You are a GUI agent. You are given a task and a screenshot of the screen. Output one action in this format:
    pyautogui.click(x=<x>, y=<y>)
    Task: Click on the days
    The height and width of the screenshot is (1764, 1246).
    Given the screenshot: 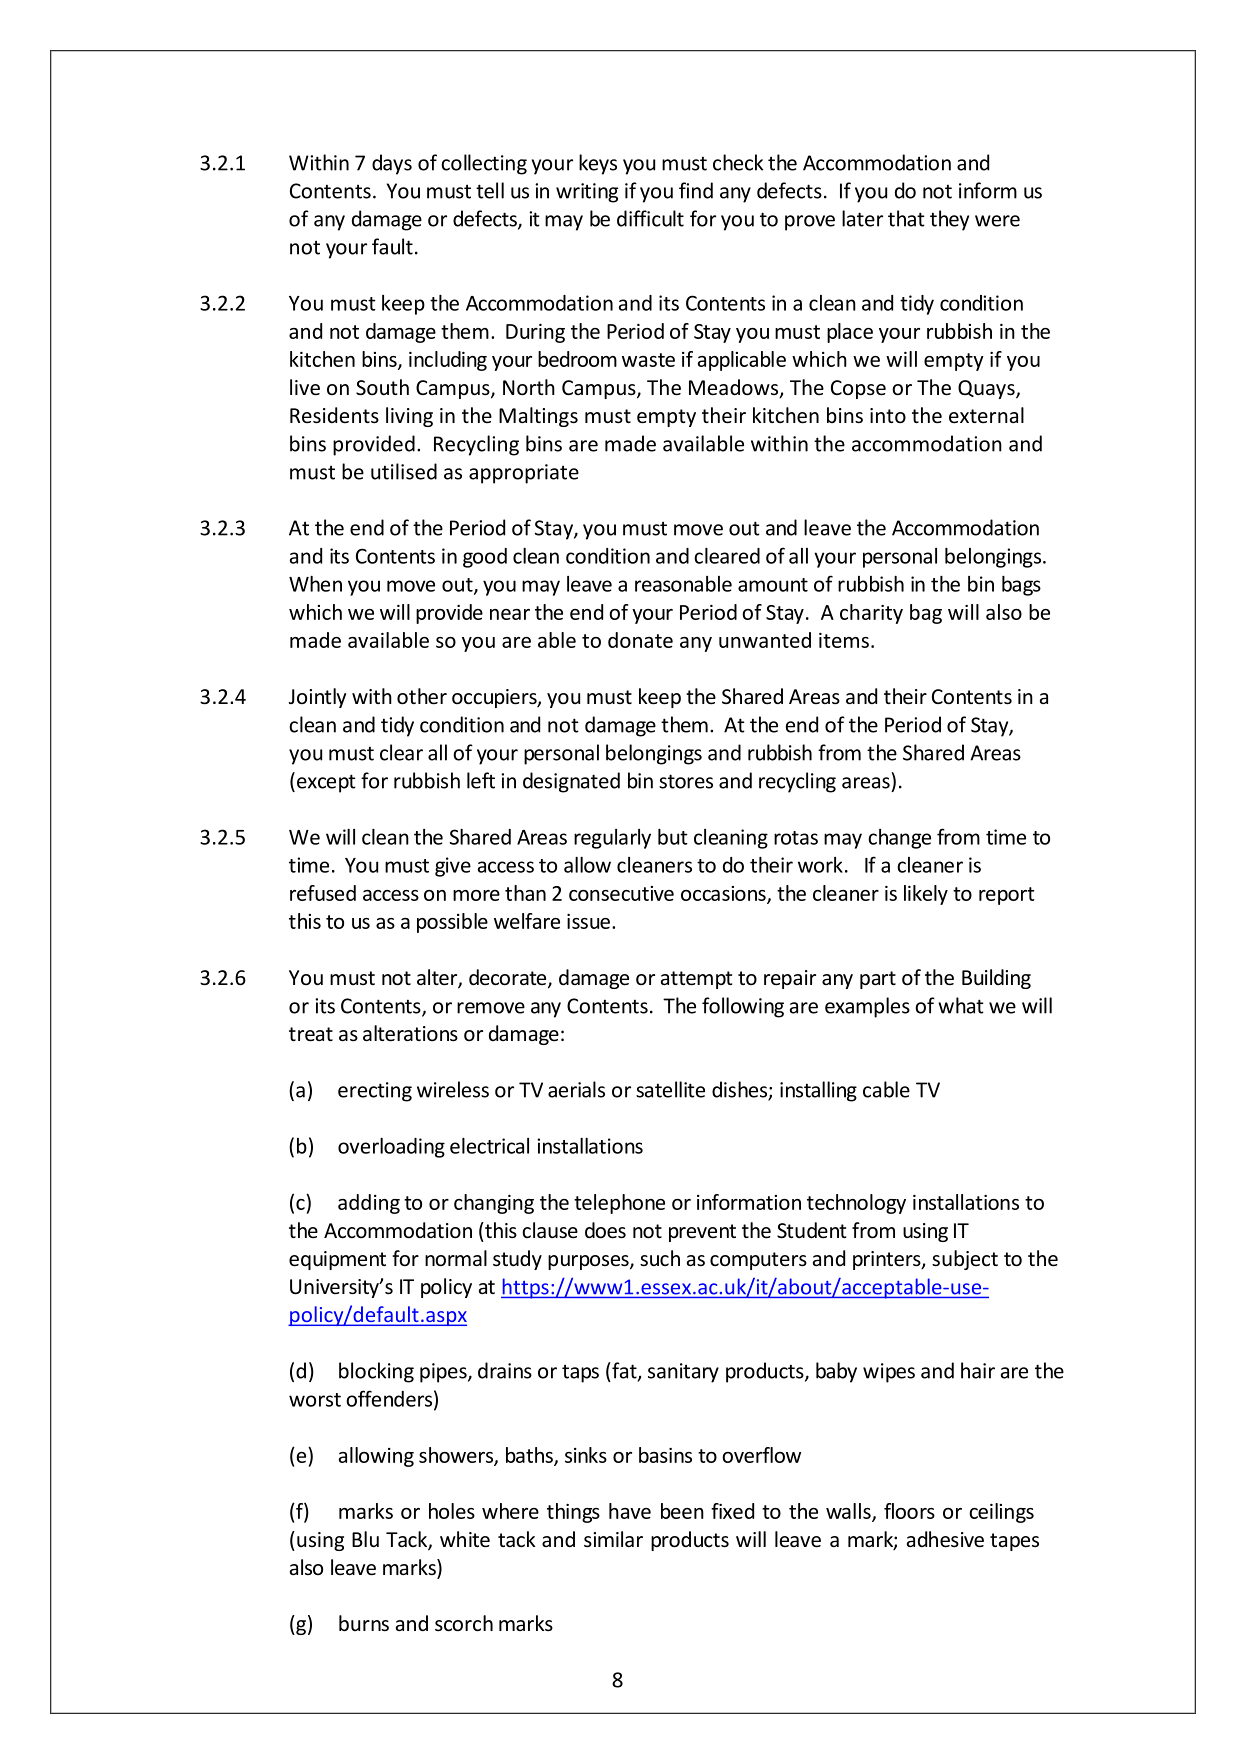 What is the action you would take?
    pyautogui.click(x=392, y=164)
